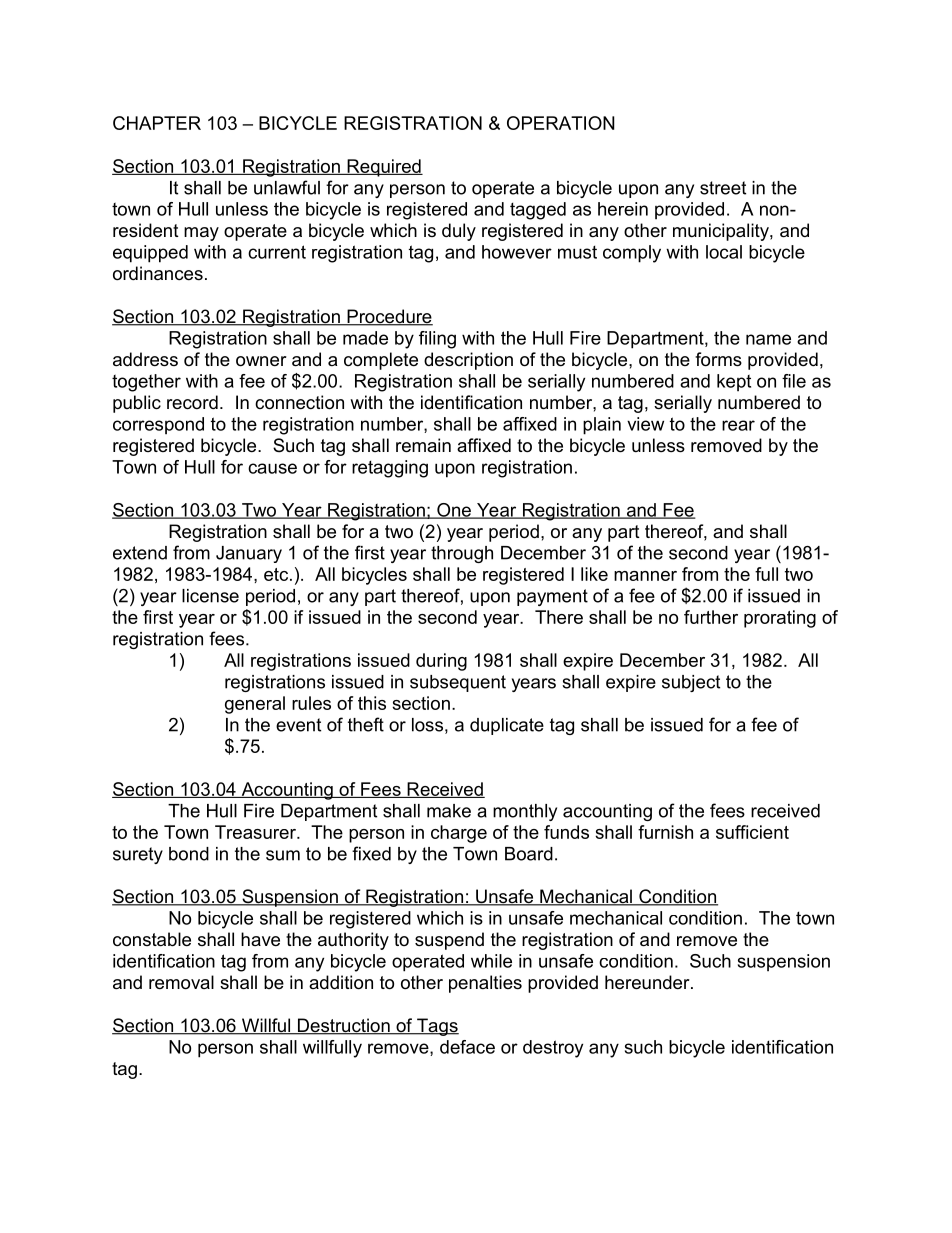  What do you see at coordinates (752, 832) in the page?
I see `sufficient` at bounding box center [752, 832].
